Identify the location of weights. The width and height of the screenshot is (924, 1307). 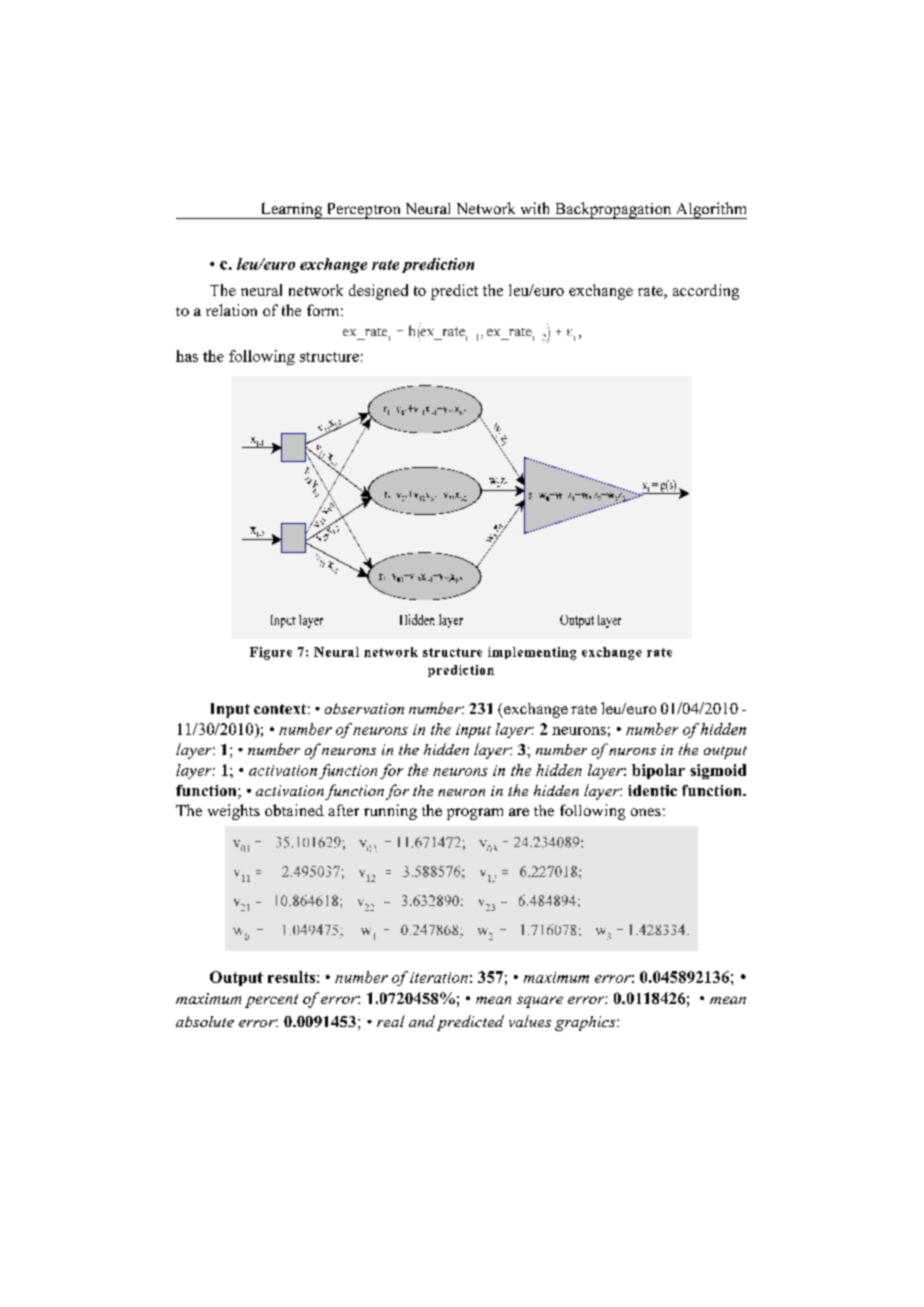
(234, 812).
